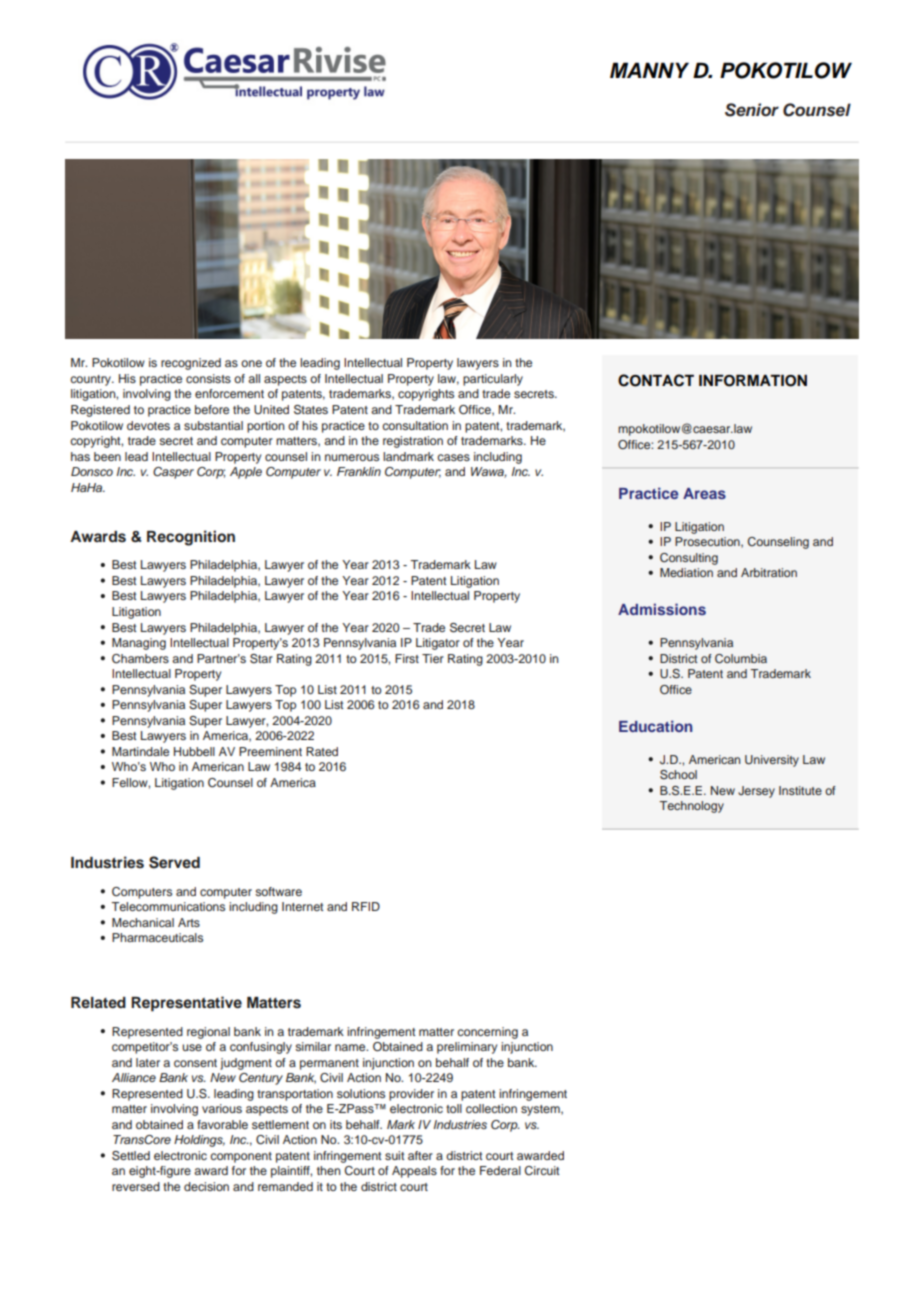 The height and width of the image is (1308, 924). I want to click on MANNY, so click(649, 70).
